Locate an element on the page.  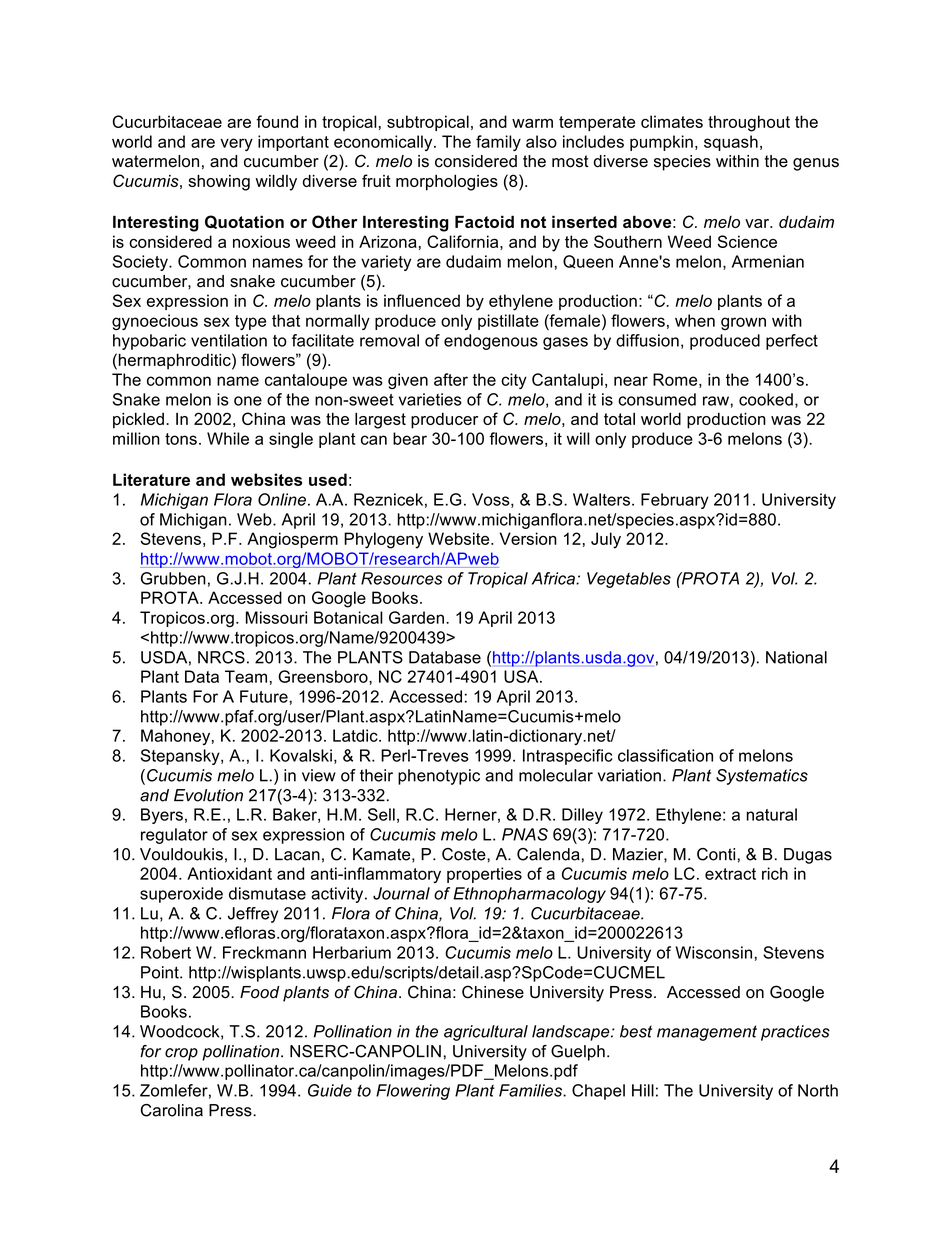
management is located at coordinates (707, 1033).
